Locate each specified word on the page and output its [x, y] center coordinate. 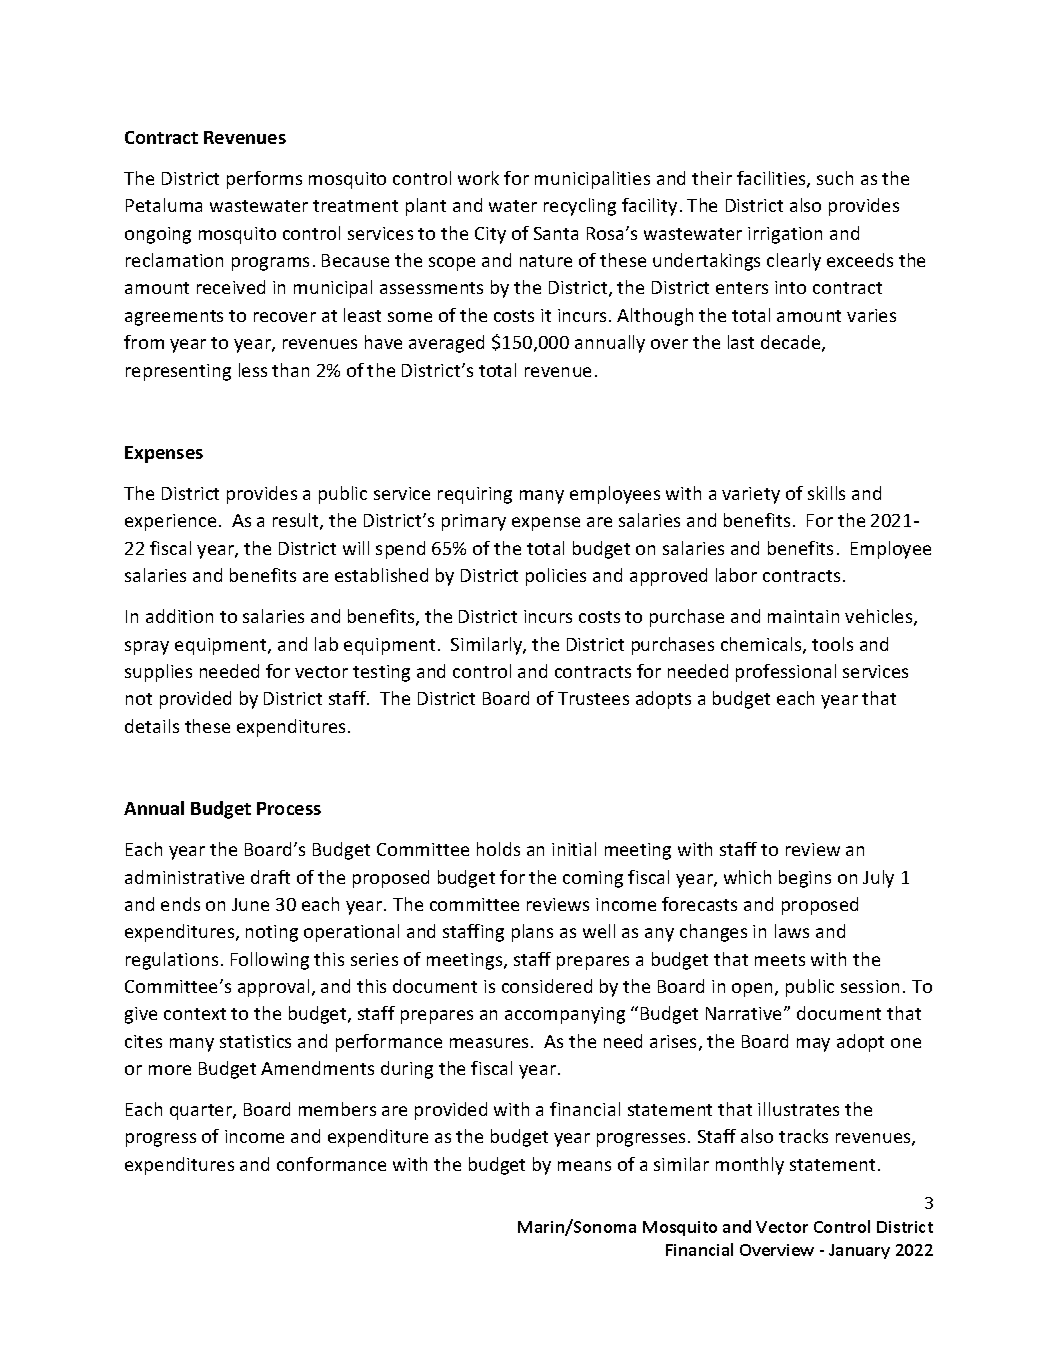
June [250, 904]
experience [170, 522]
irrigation [785, 235]
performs [264, 180]
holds [498, 849]
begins [805, 879]
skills [826, 493]
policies [556, 577]
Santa [556, 233]
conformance [331, 1164]
